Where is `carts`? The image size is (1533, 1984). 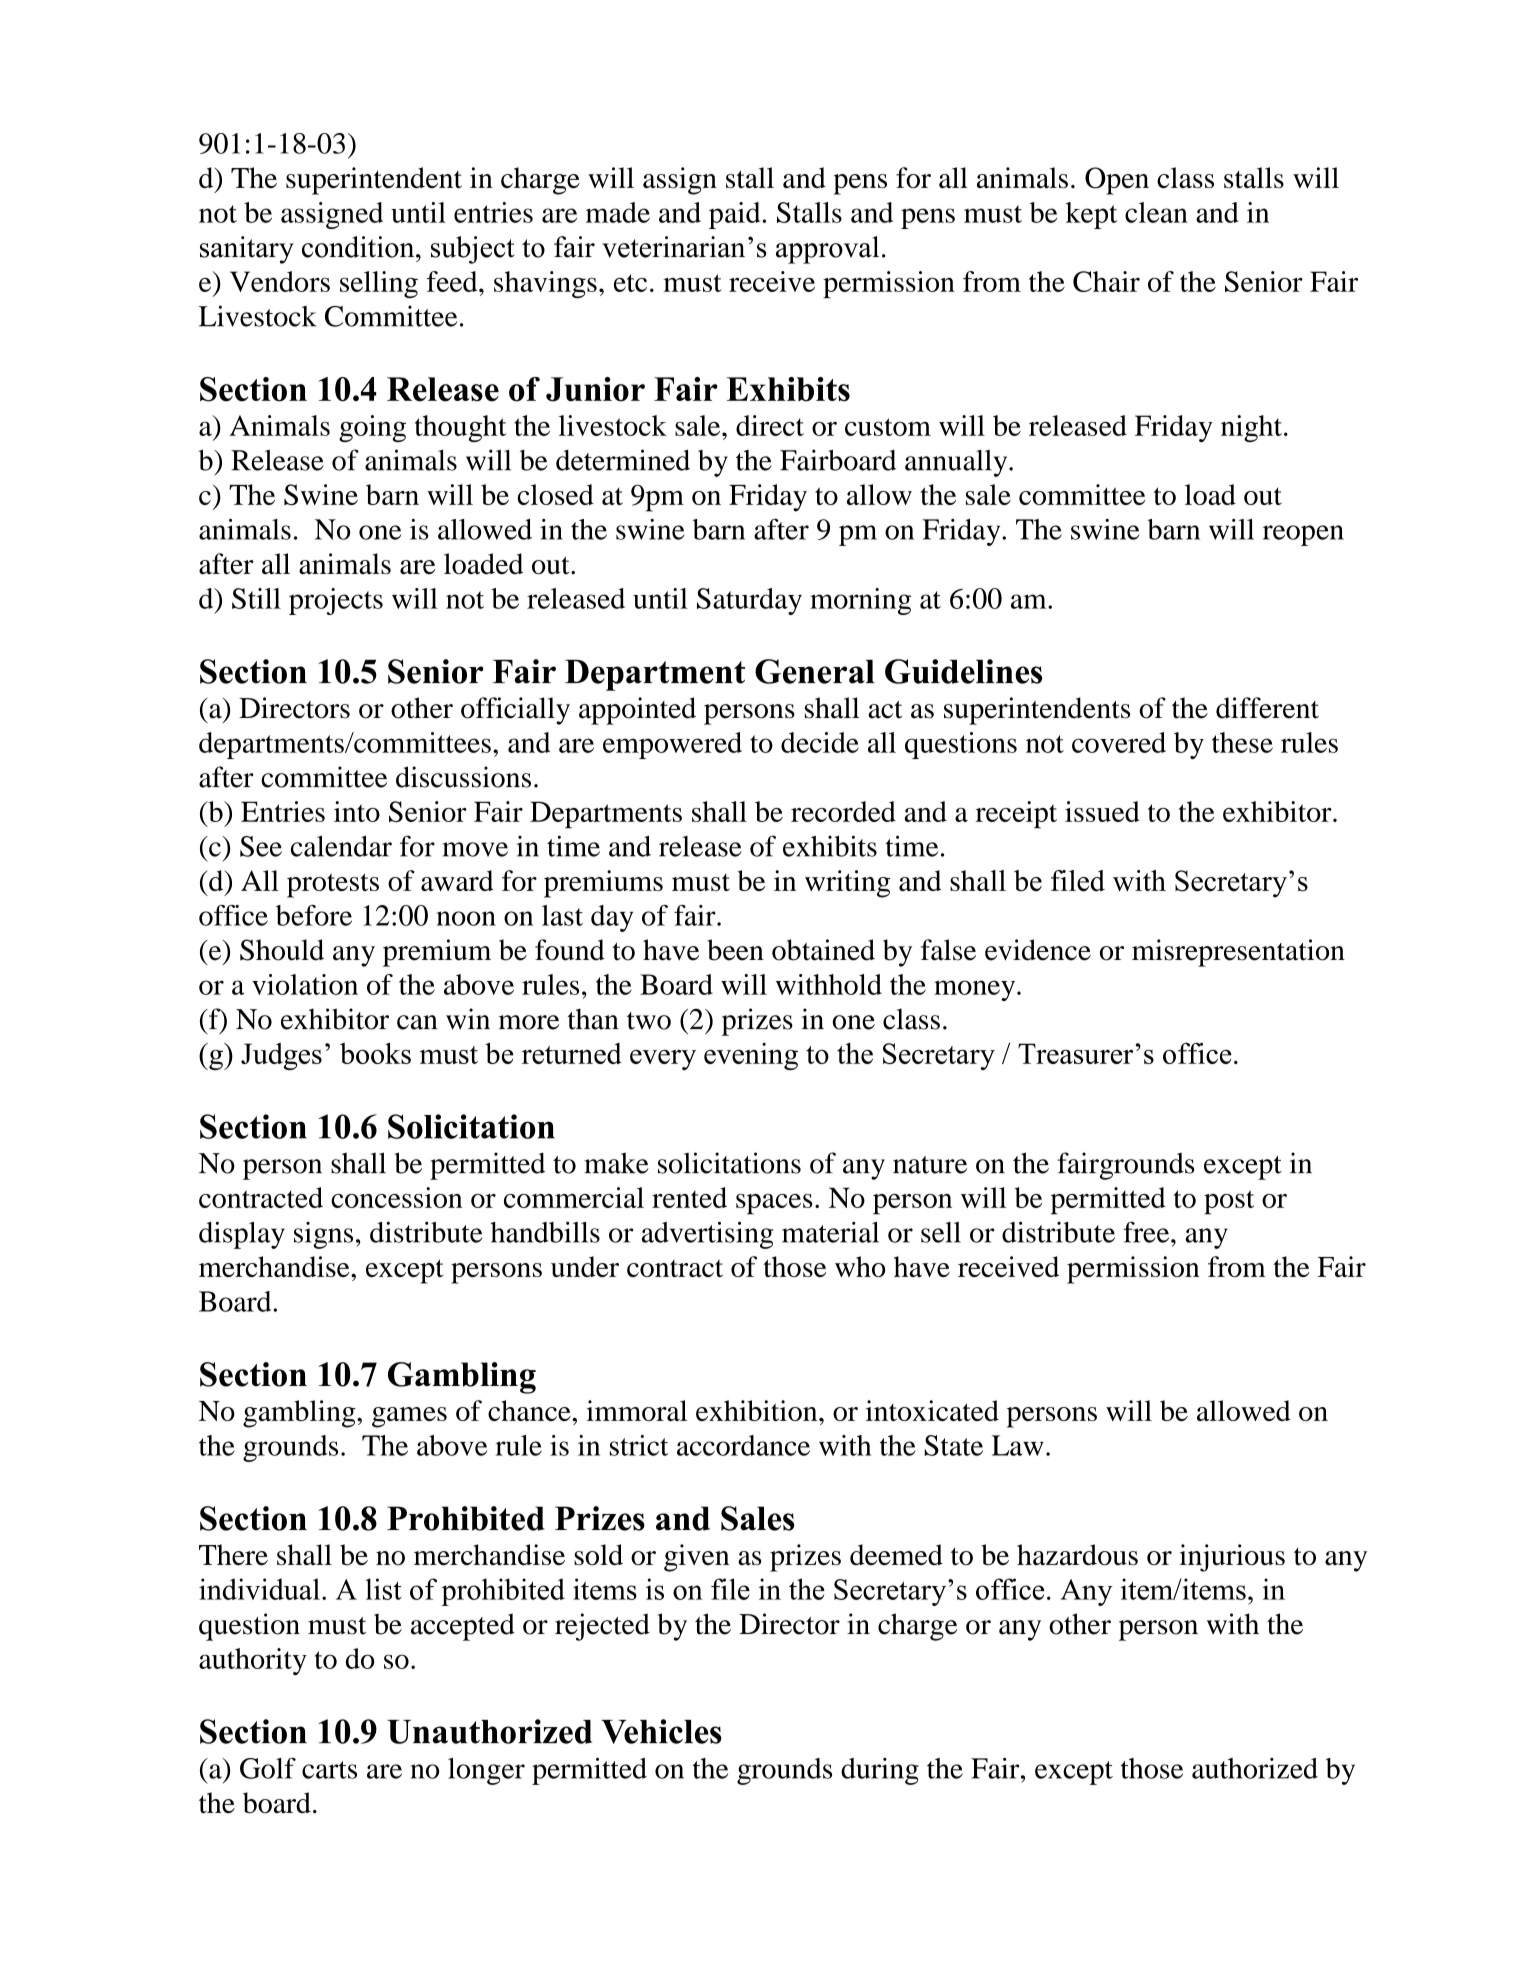
carts is located at coordinates (329, 1770).
